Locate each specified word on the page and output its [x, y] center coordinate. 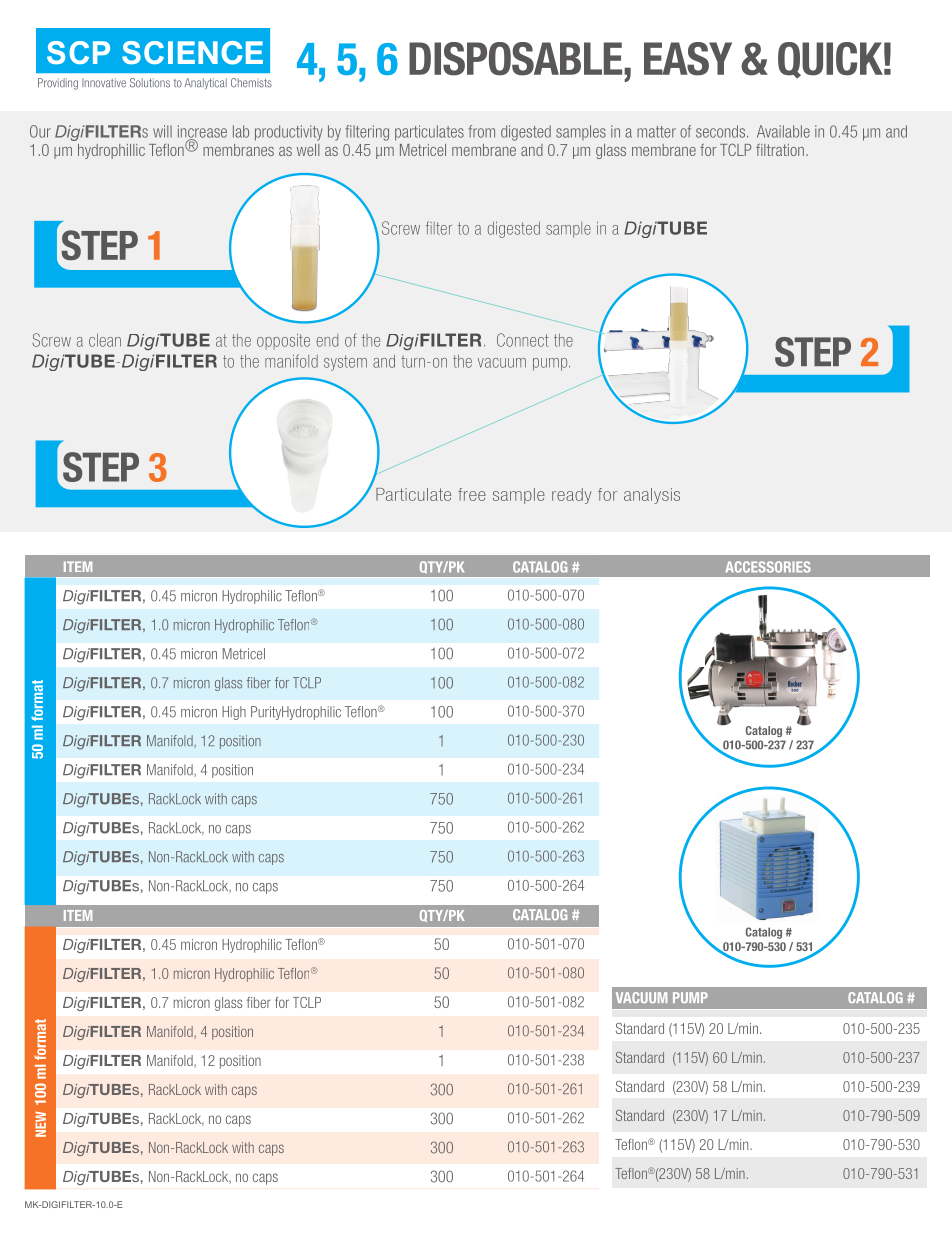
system [345, 363]
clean [105, 340]
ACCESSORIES [768, 567]
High [234, 713]
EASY [688, 59]
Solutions [150, 83]
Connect [522, 340]
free [472, 494]
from [481, 131]
